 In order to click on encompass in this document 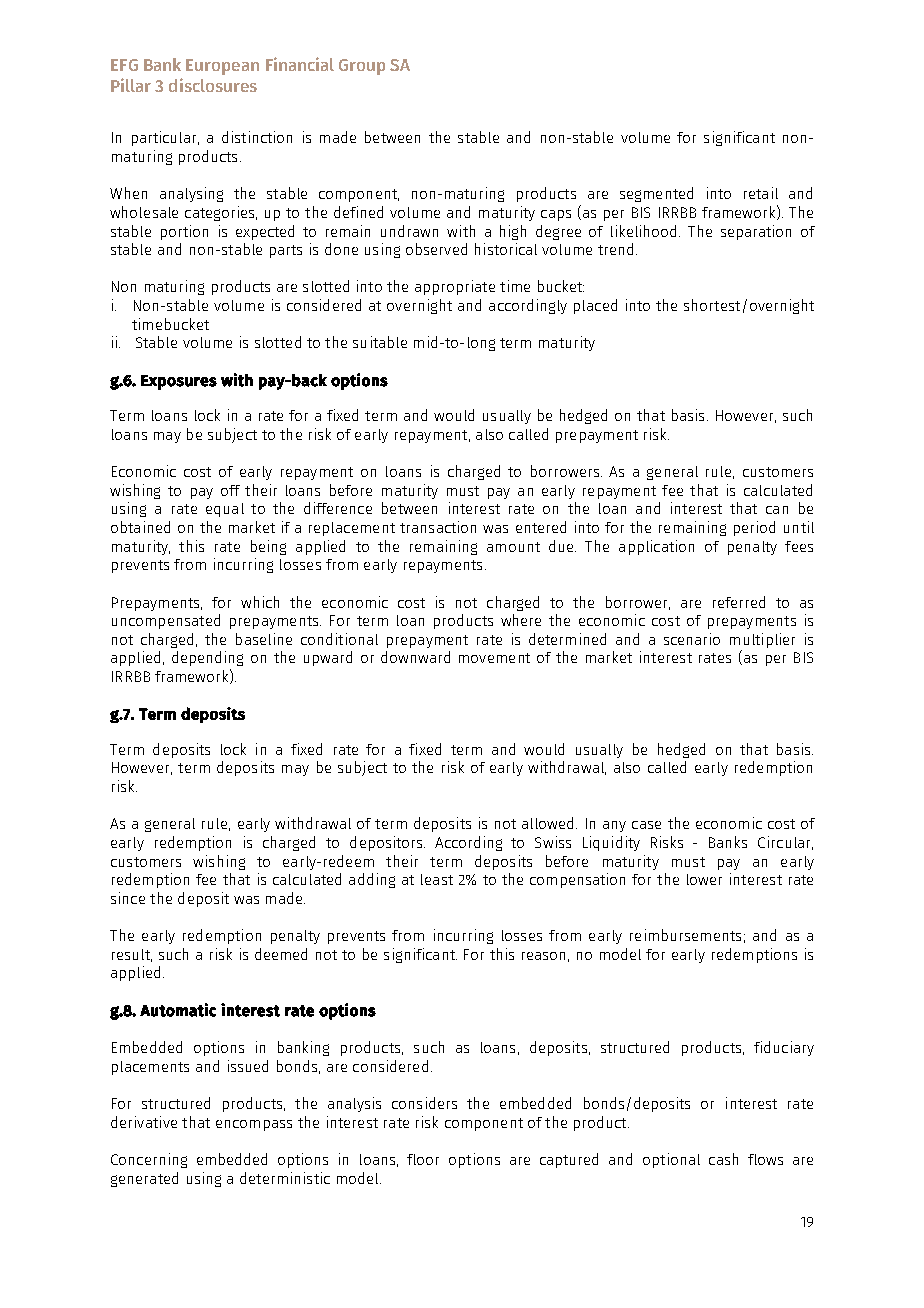, I will do `click(254, 1125)`.
